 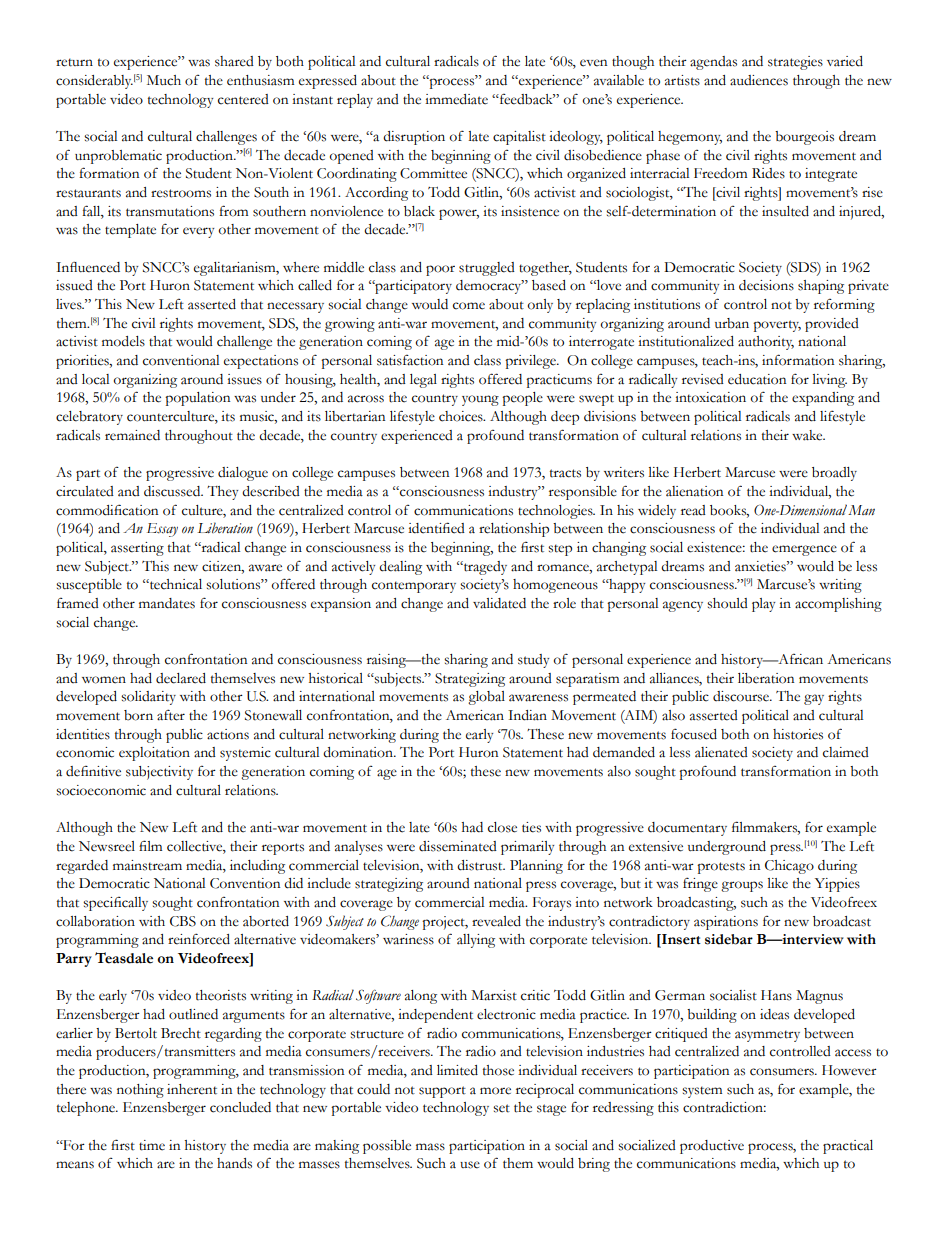 I want to click on time, so click(x=152, y=1145).
